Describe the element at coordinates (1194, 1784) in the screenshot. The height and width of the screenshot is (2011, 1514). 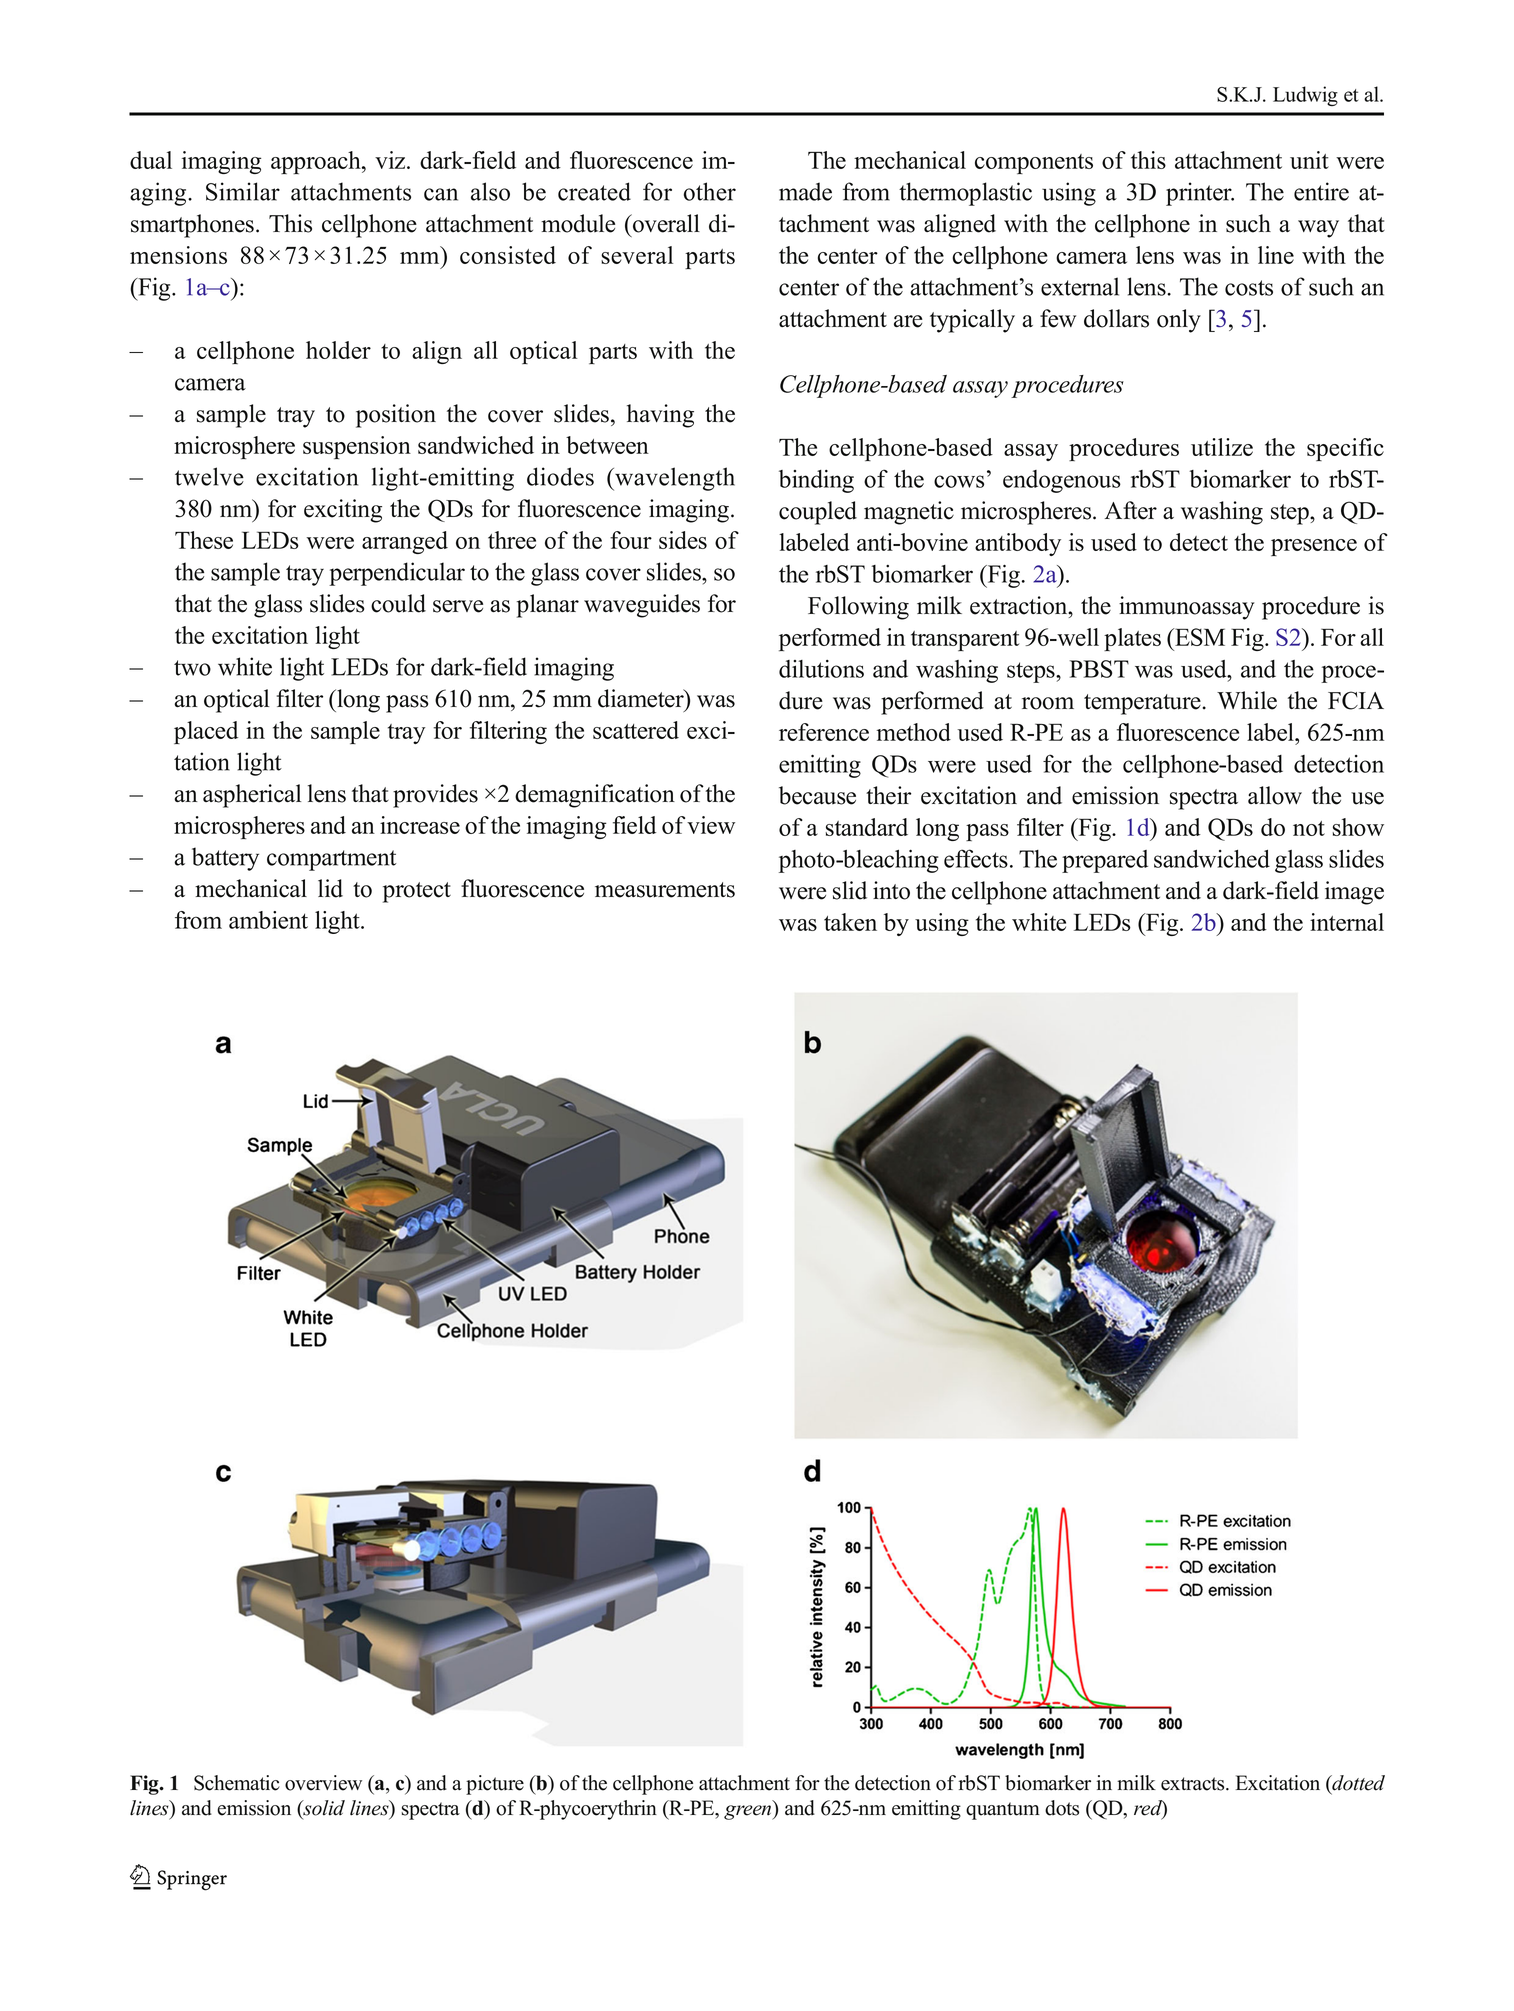
I see `extracts` at that location.
